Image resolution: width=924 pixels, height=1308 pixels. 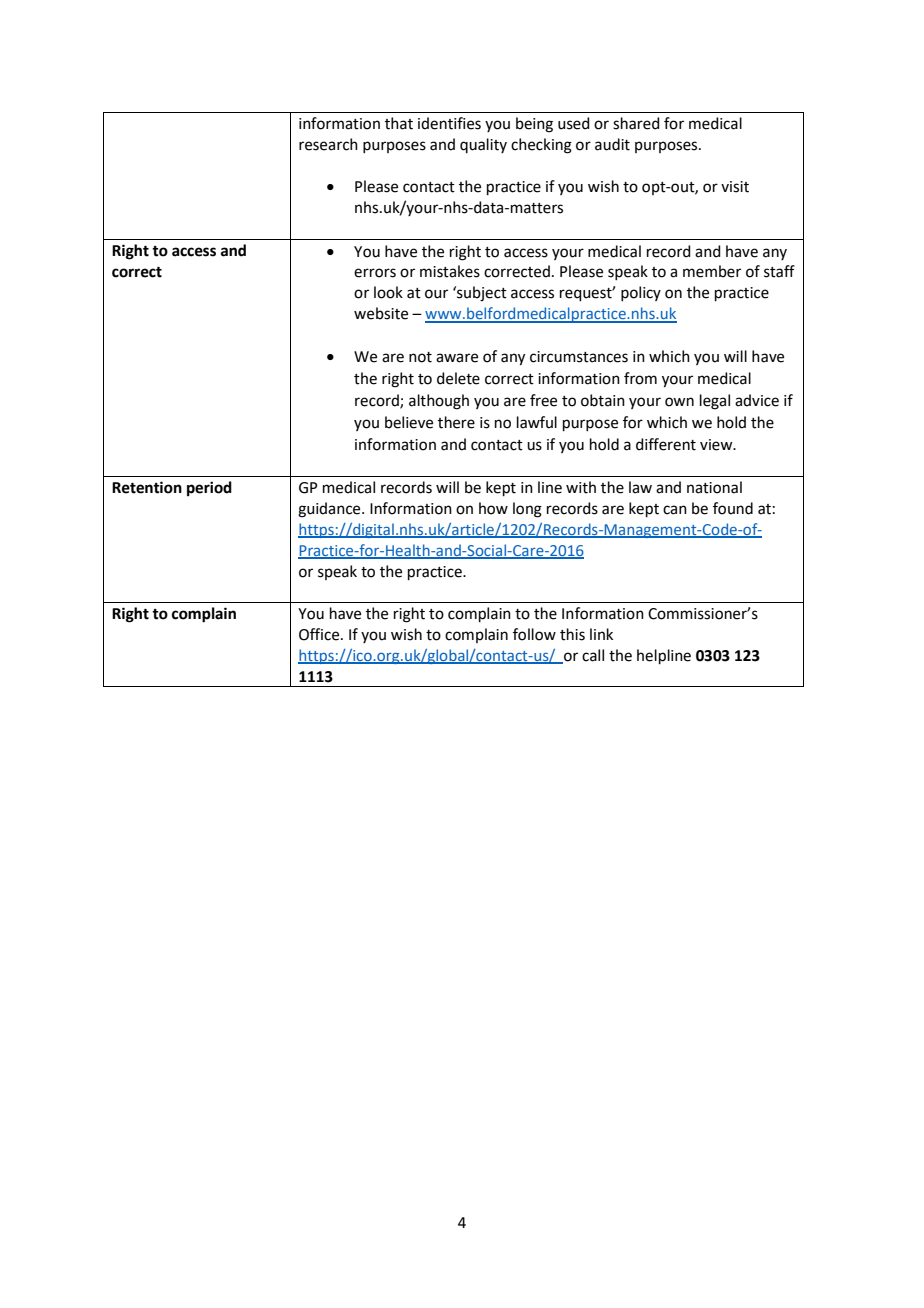 What do you see at coordinates (534, 634) in the screenshot?
I see `follow` at bounding box center [534, 634].
